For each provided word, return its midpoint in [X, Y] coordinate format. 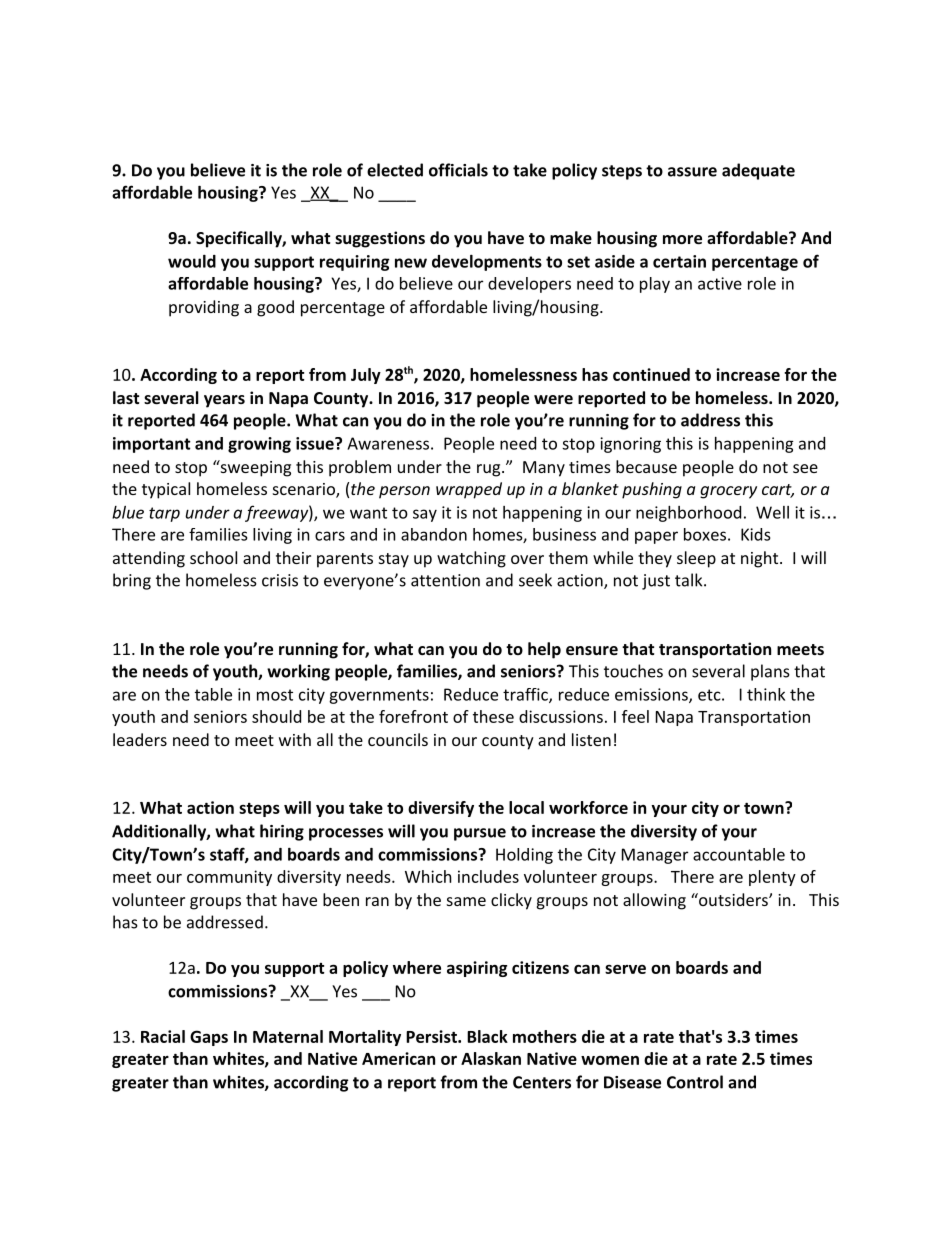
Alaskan [491, 1058]
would [192, 261]
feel [635, 716]
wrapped [469, 490]
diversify [441, 809]
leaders [140, 739]
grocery [728, 492]
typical [166, 490]
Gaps [209, 1038]
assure [692, 172]
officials [458, 170]
